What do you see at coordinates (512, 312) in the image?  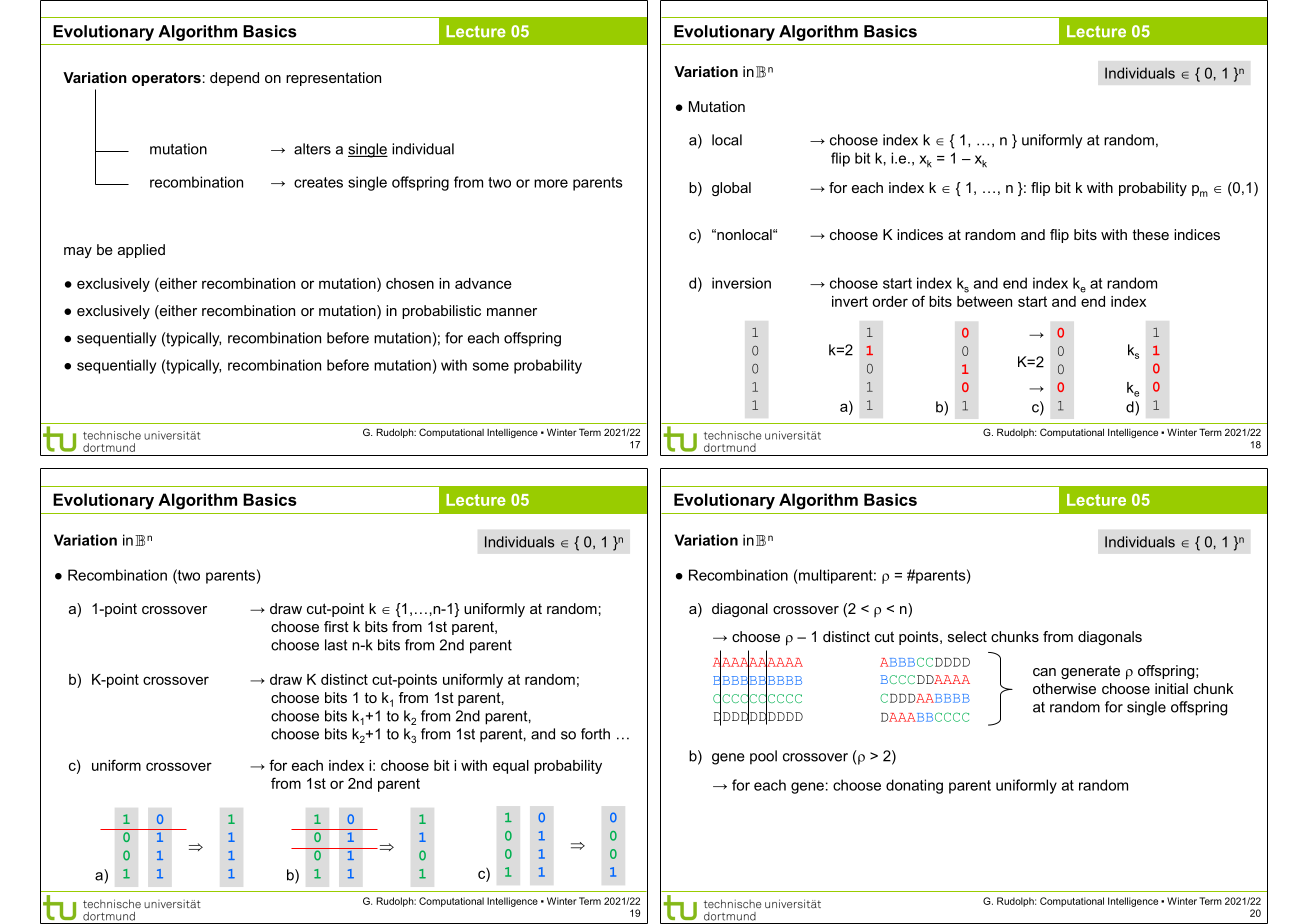 I see `manner` at bounding box center [512, 312].
